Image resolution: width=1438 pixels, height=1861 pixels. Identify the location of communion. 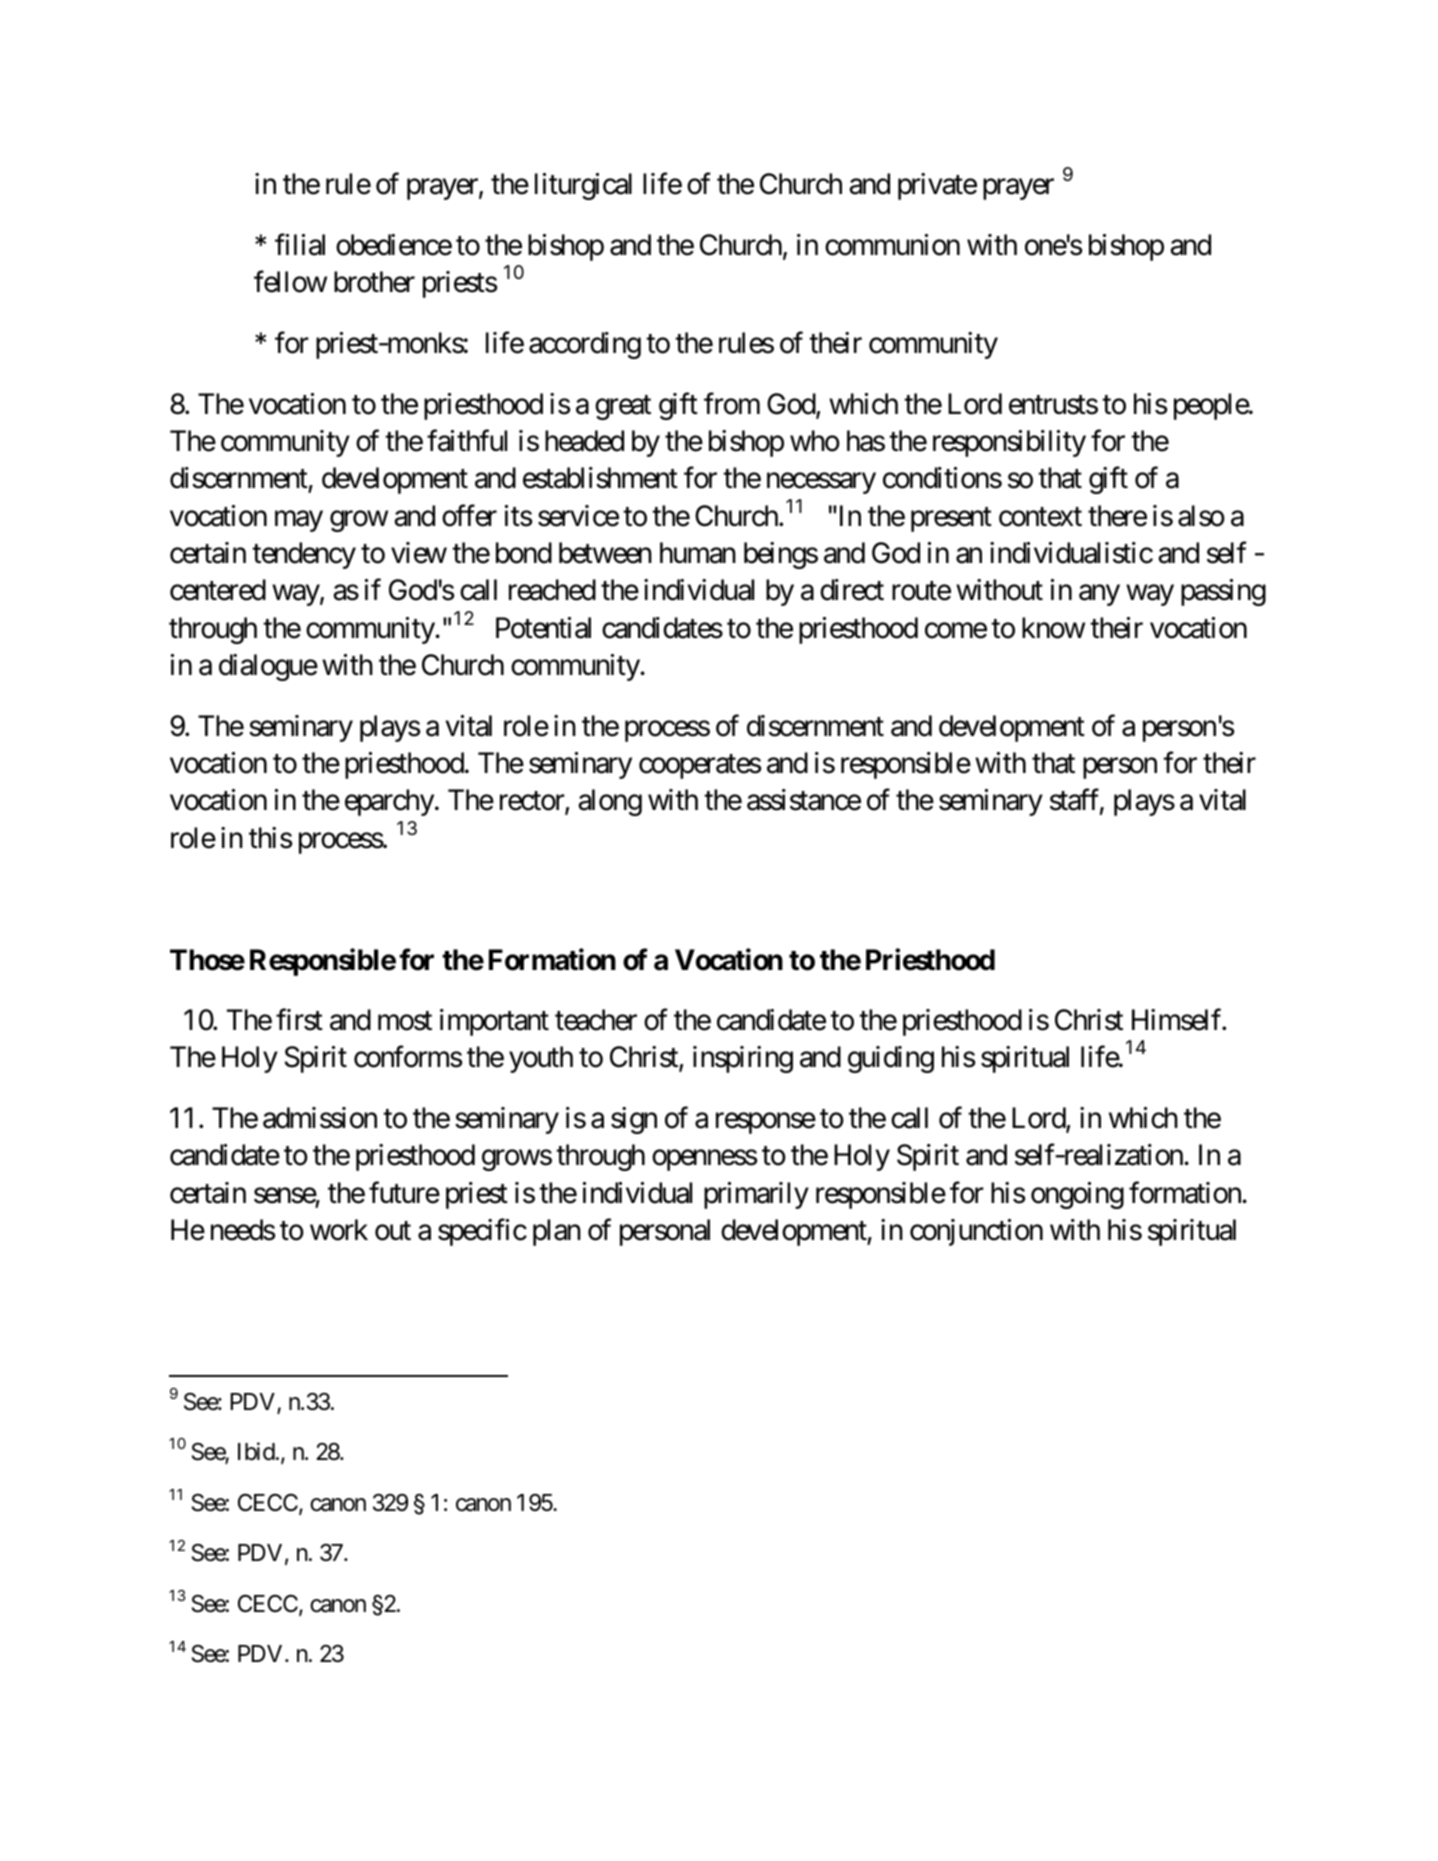
(892, 245).
